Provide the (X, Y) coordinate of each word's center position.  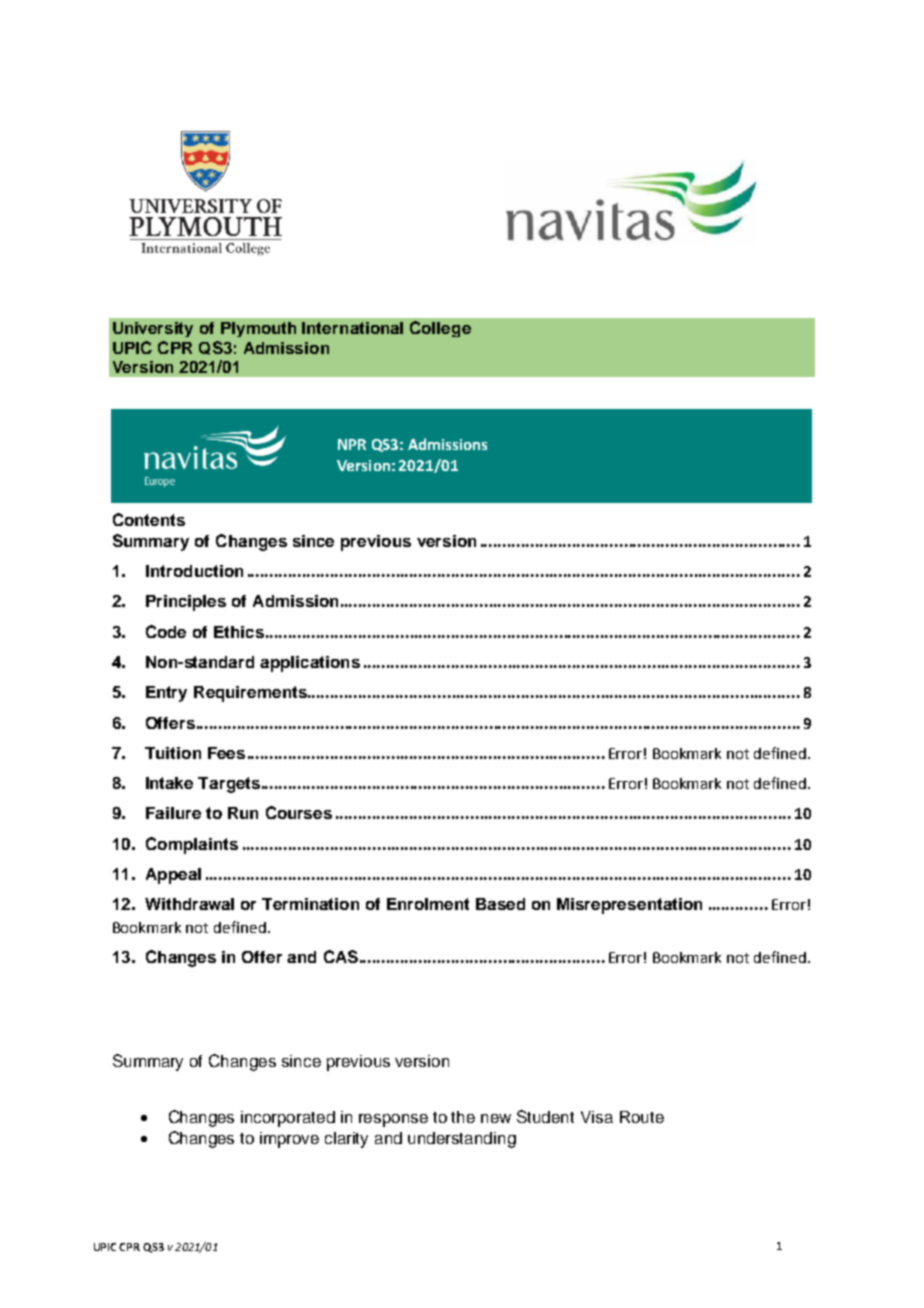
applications (310, 664)
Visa (597, 1117)
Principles (186, 603)
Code (166, 631)
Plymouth (258, 329)
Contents (149, 519)
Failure (173, 813)
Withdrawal (189, 904)
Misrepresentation (629, 906)
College (440, 329)
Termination (310, 904)
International (352, 328)
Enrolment (428, 904)
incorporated (288, 1119)
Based (500, 904)
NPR (352, 444)
